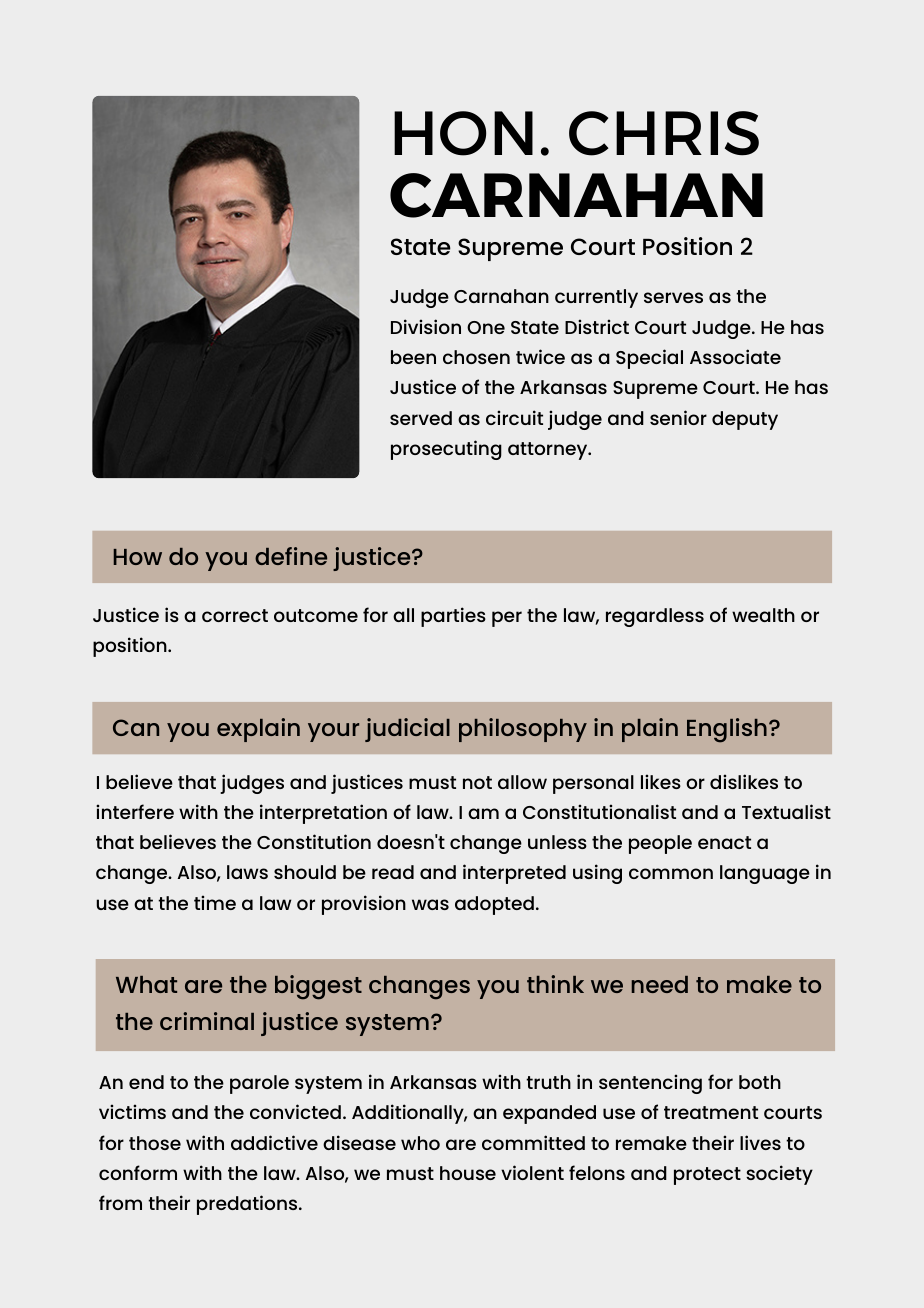  Describe the element at coordinates (430, 904) in the screenshot. I see `was` at that location.
